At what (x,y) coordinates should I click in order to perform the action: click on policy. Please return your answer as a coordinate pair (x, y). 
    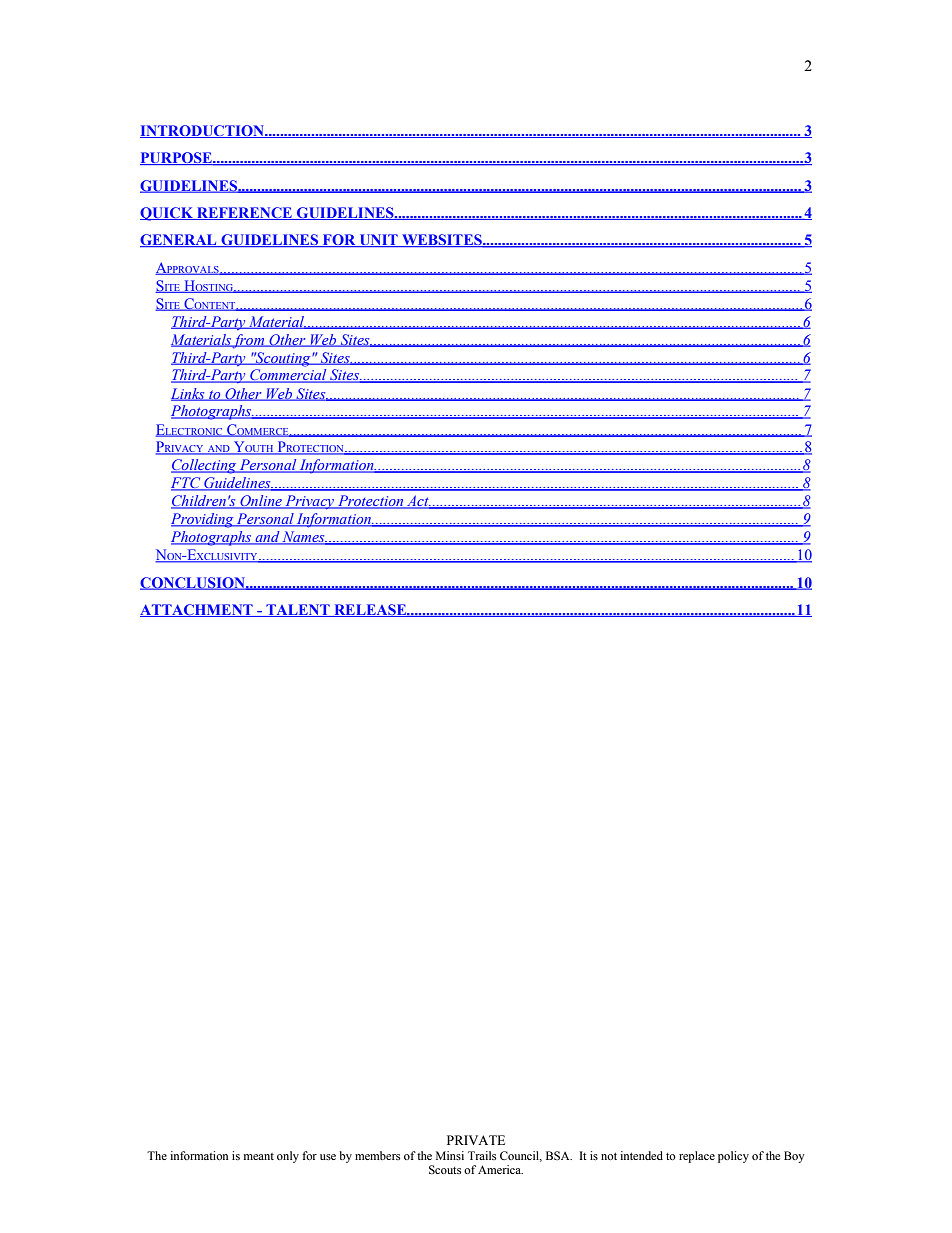
    Looking at the image, I should click on (733, 1157).
